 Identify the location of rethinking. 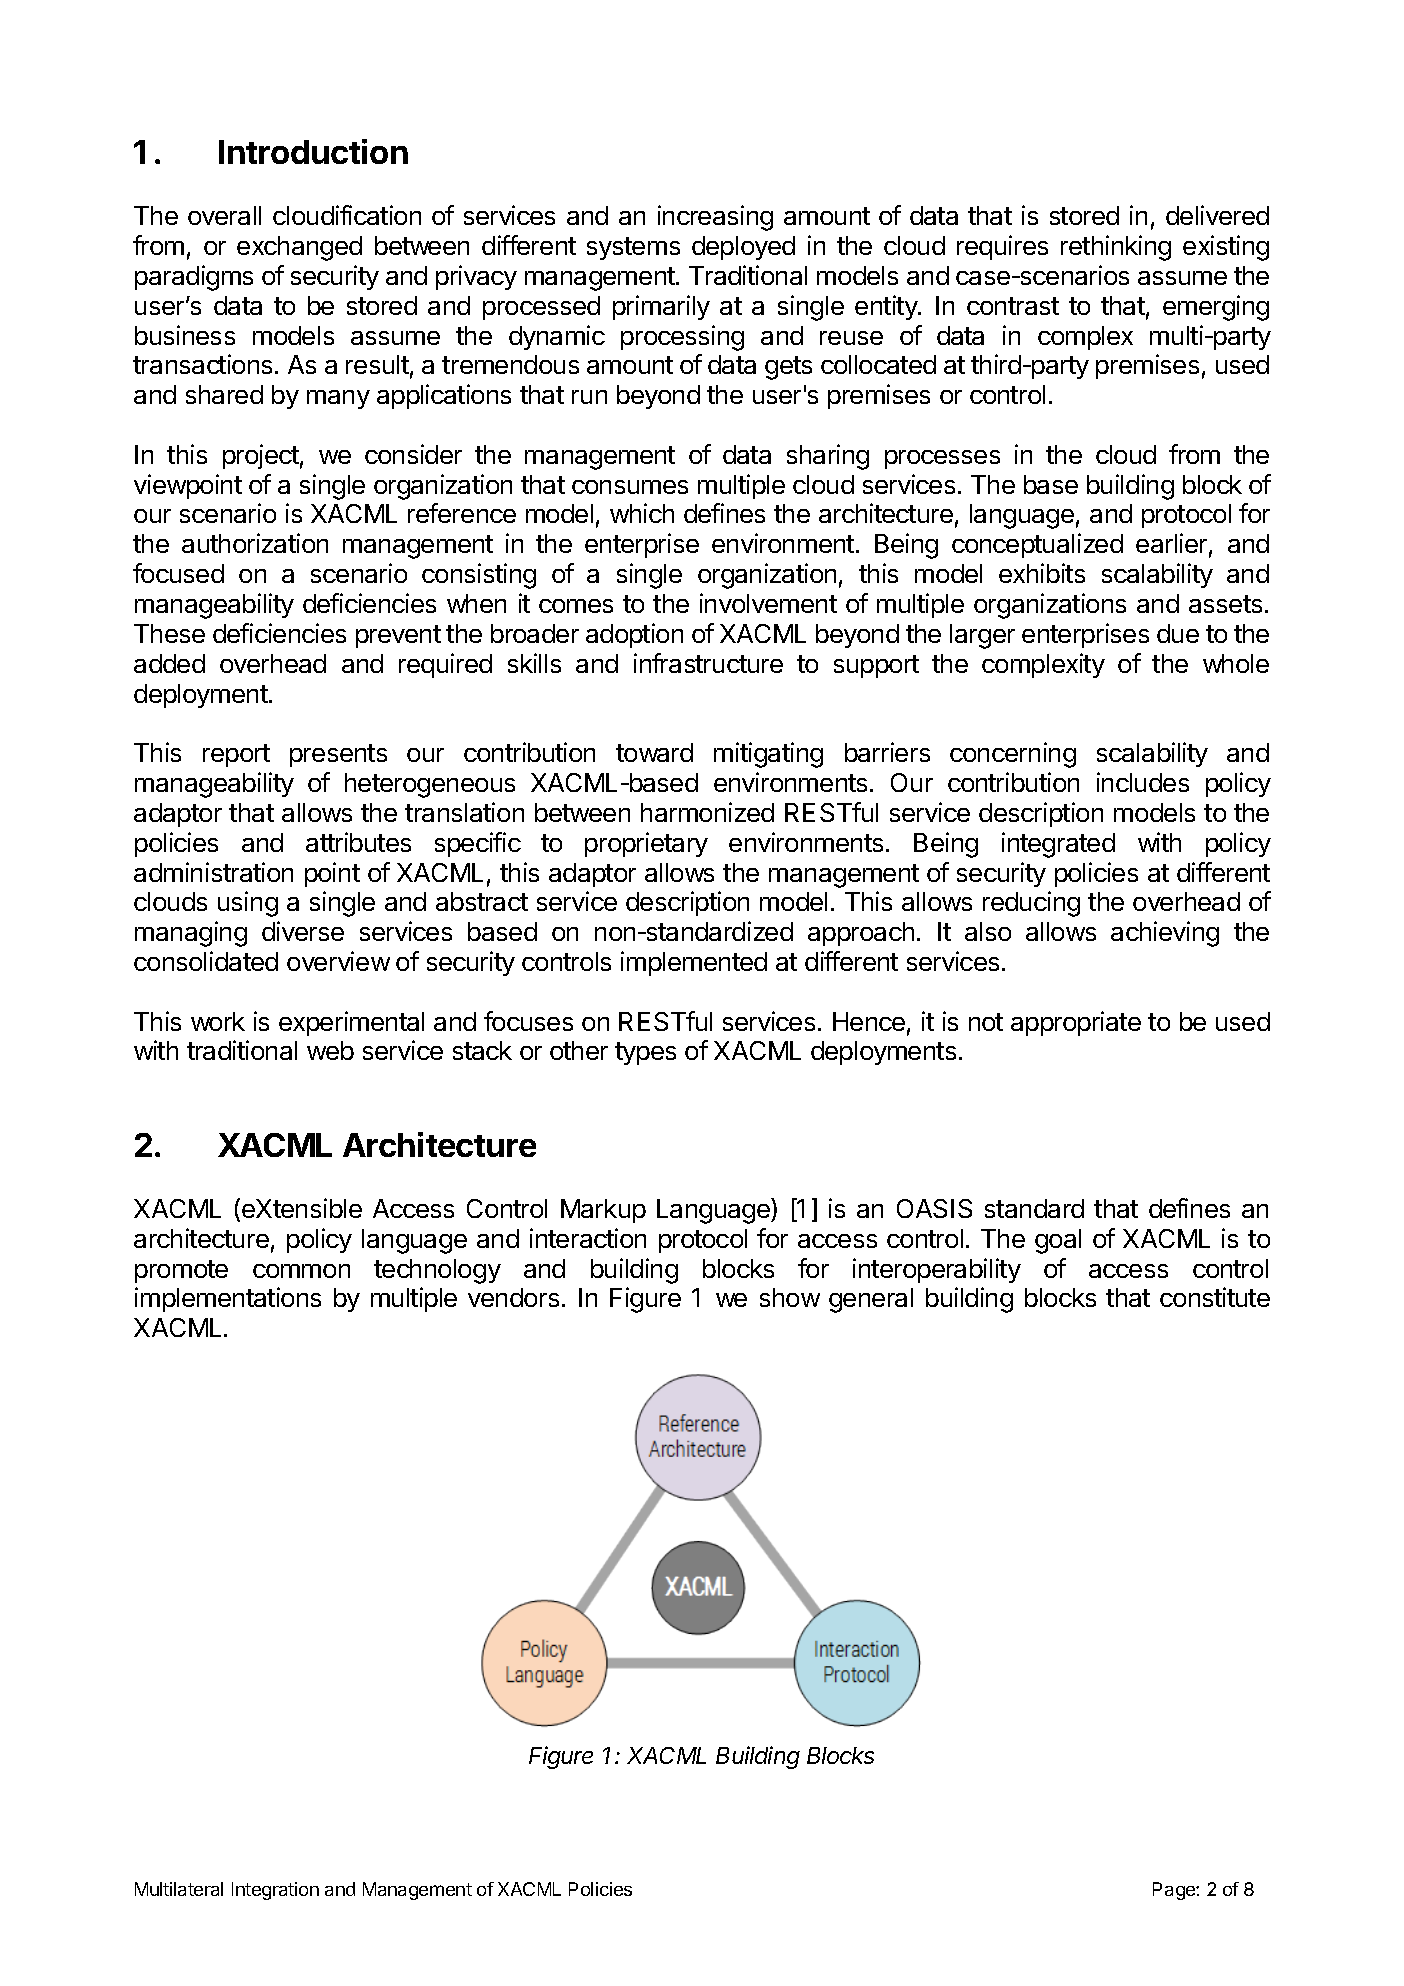
(1116, 248).
